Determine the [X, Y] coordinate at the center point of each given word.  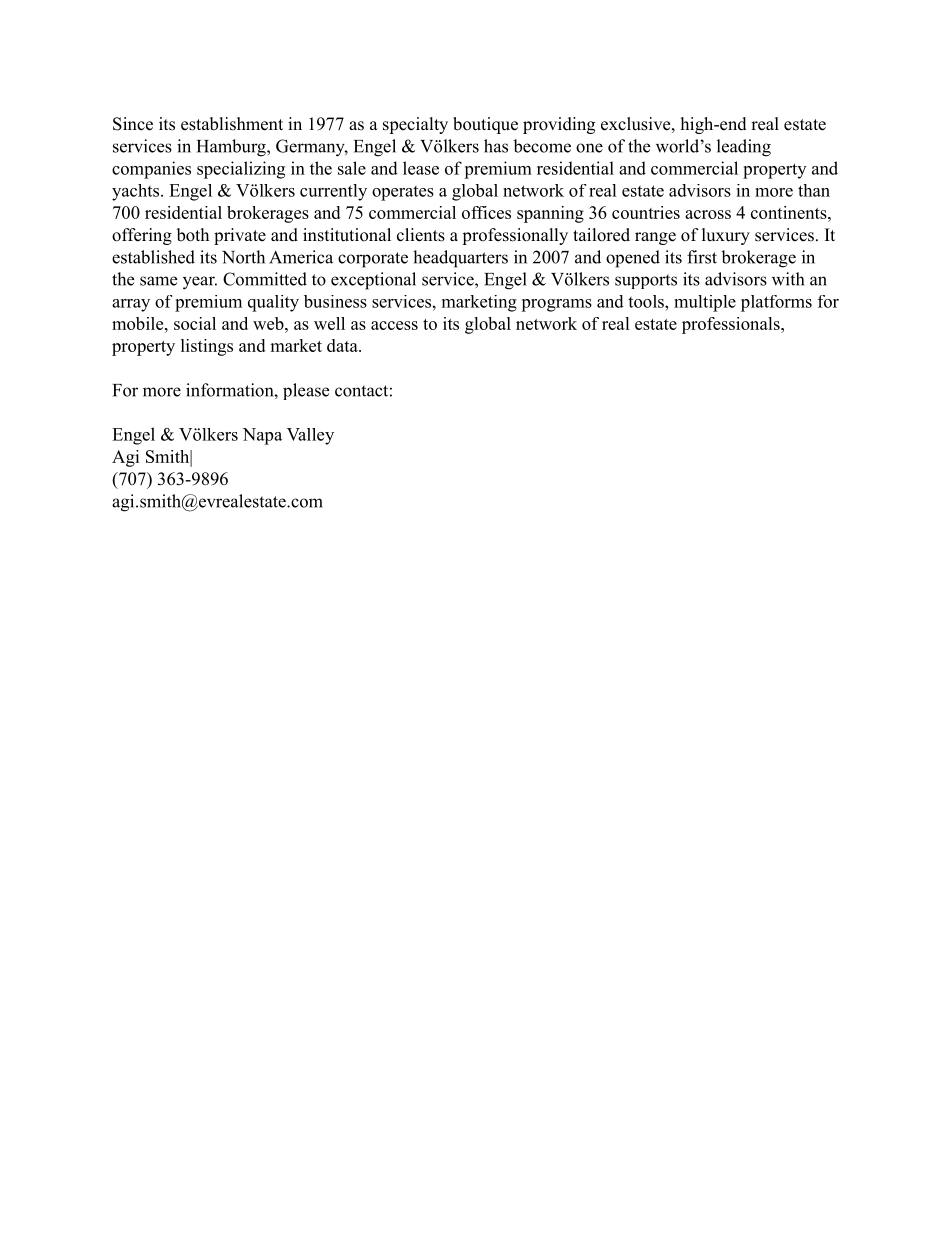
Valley [310, 436]
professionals [731, 325]
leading [744, 148]
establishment [232, 124]
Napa [262, 436]
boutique [485, 125]
